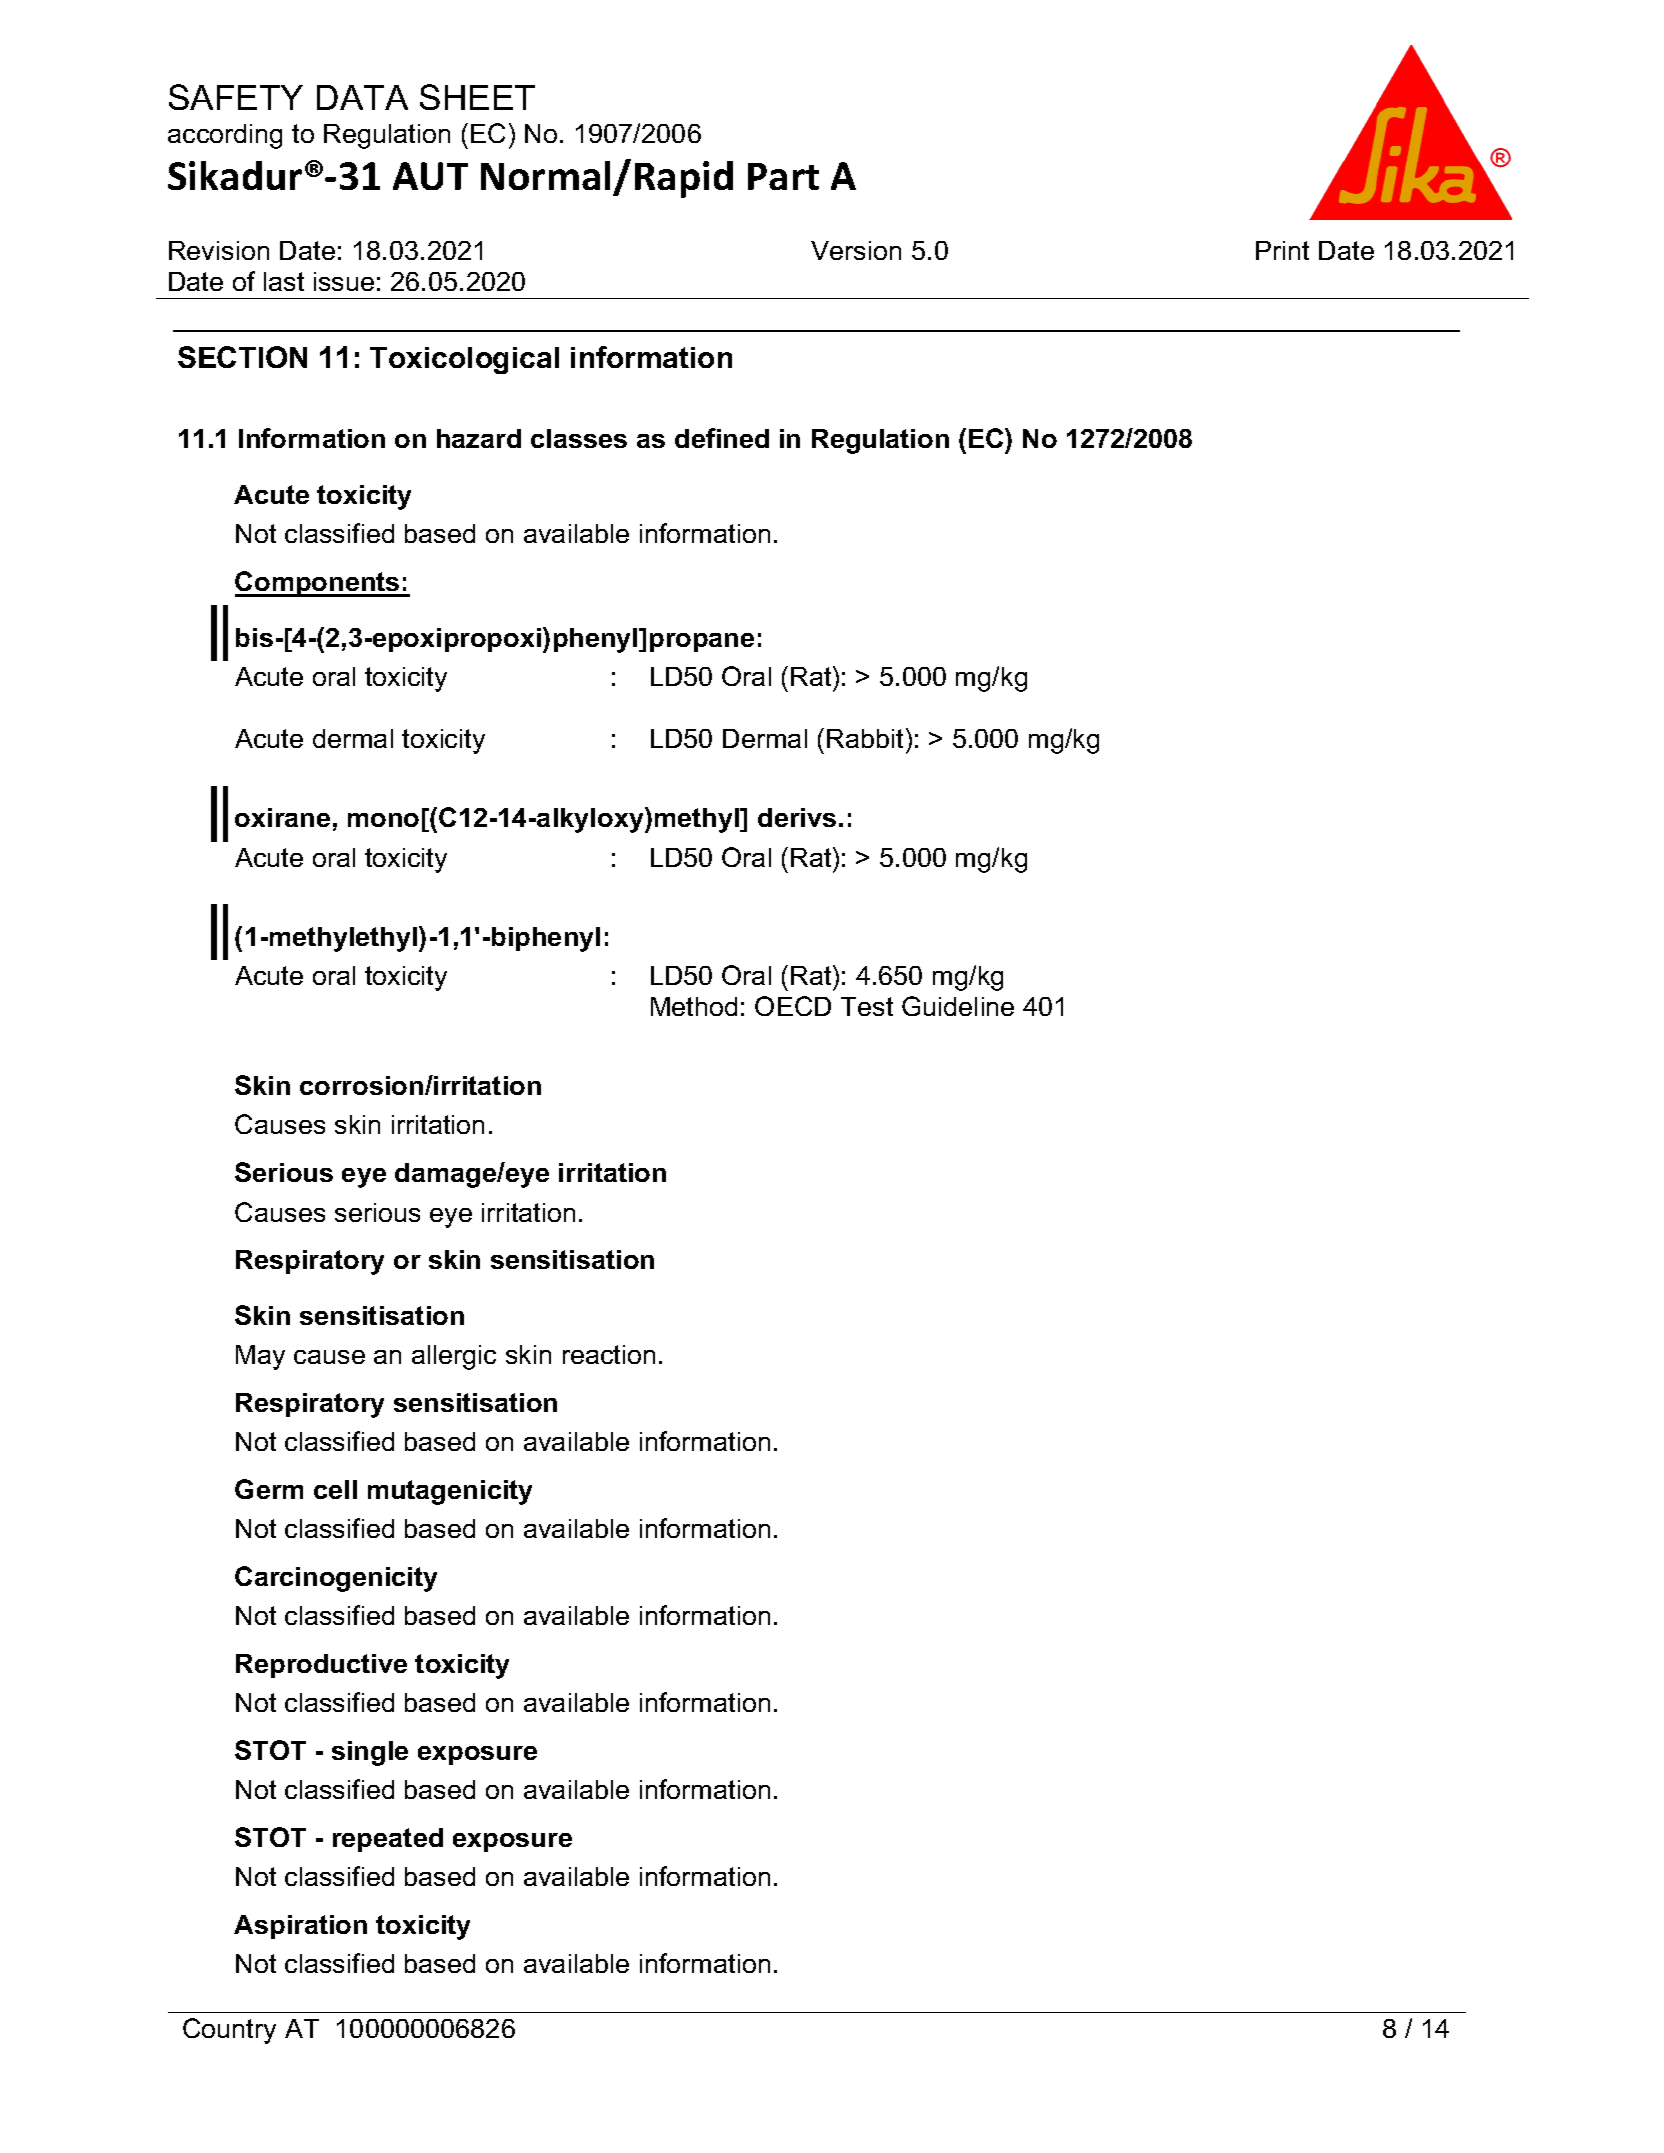 This screenshot has width=1664, height=2153. What do you see at coordinates (783, 176) in the screenshot?
I see `Part` at bounding box center [783, 176].
